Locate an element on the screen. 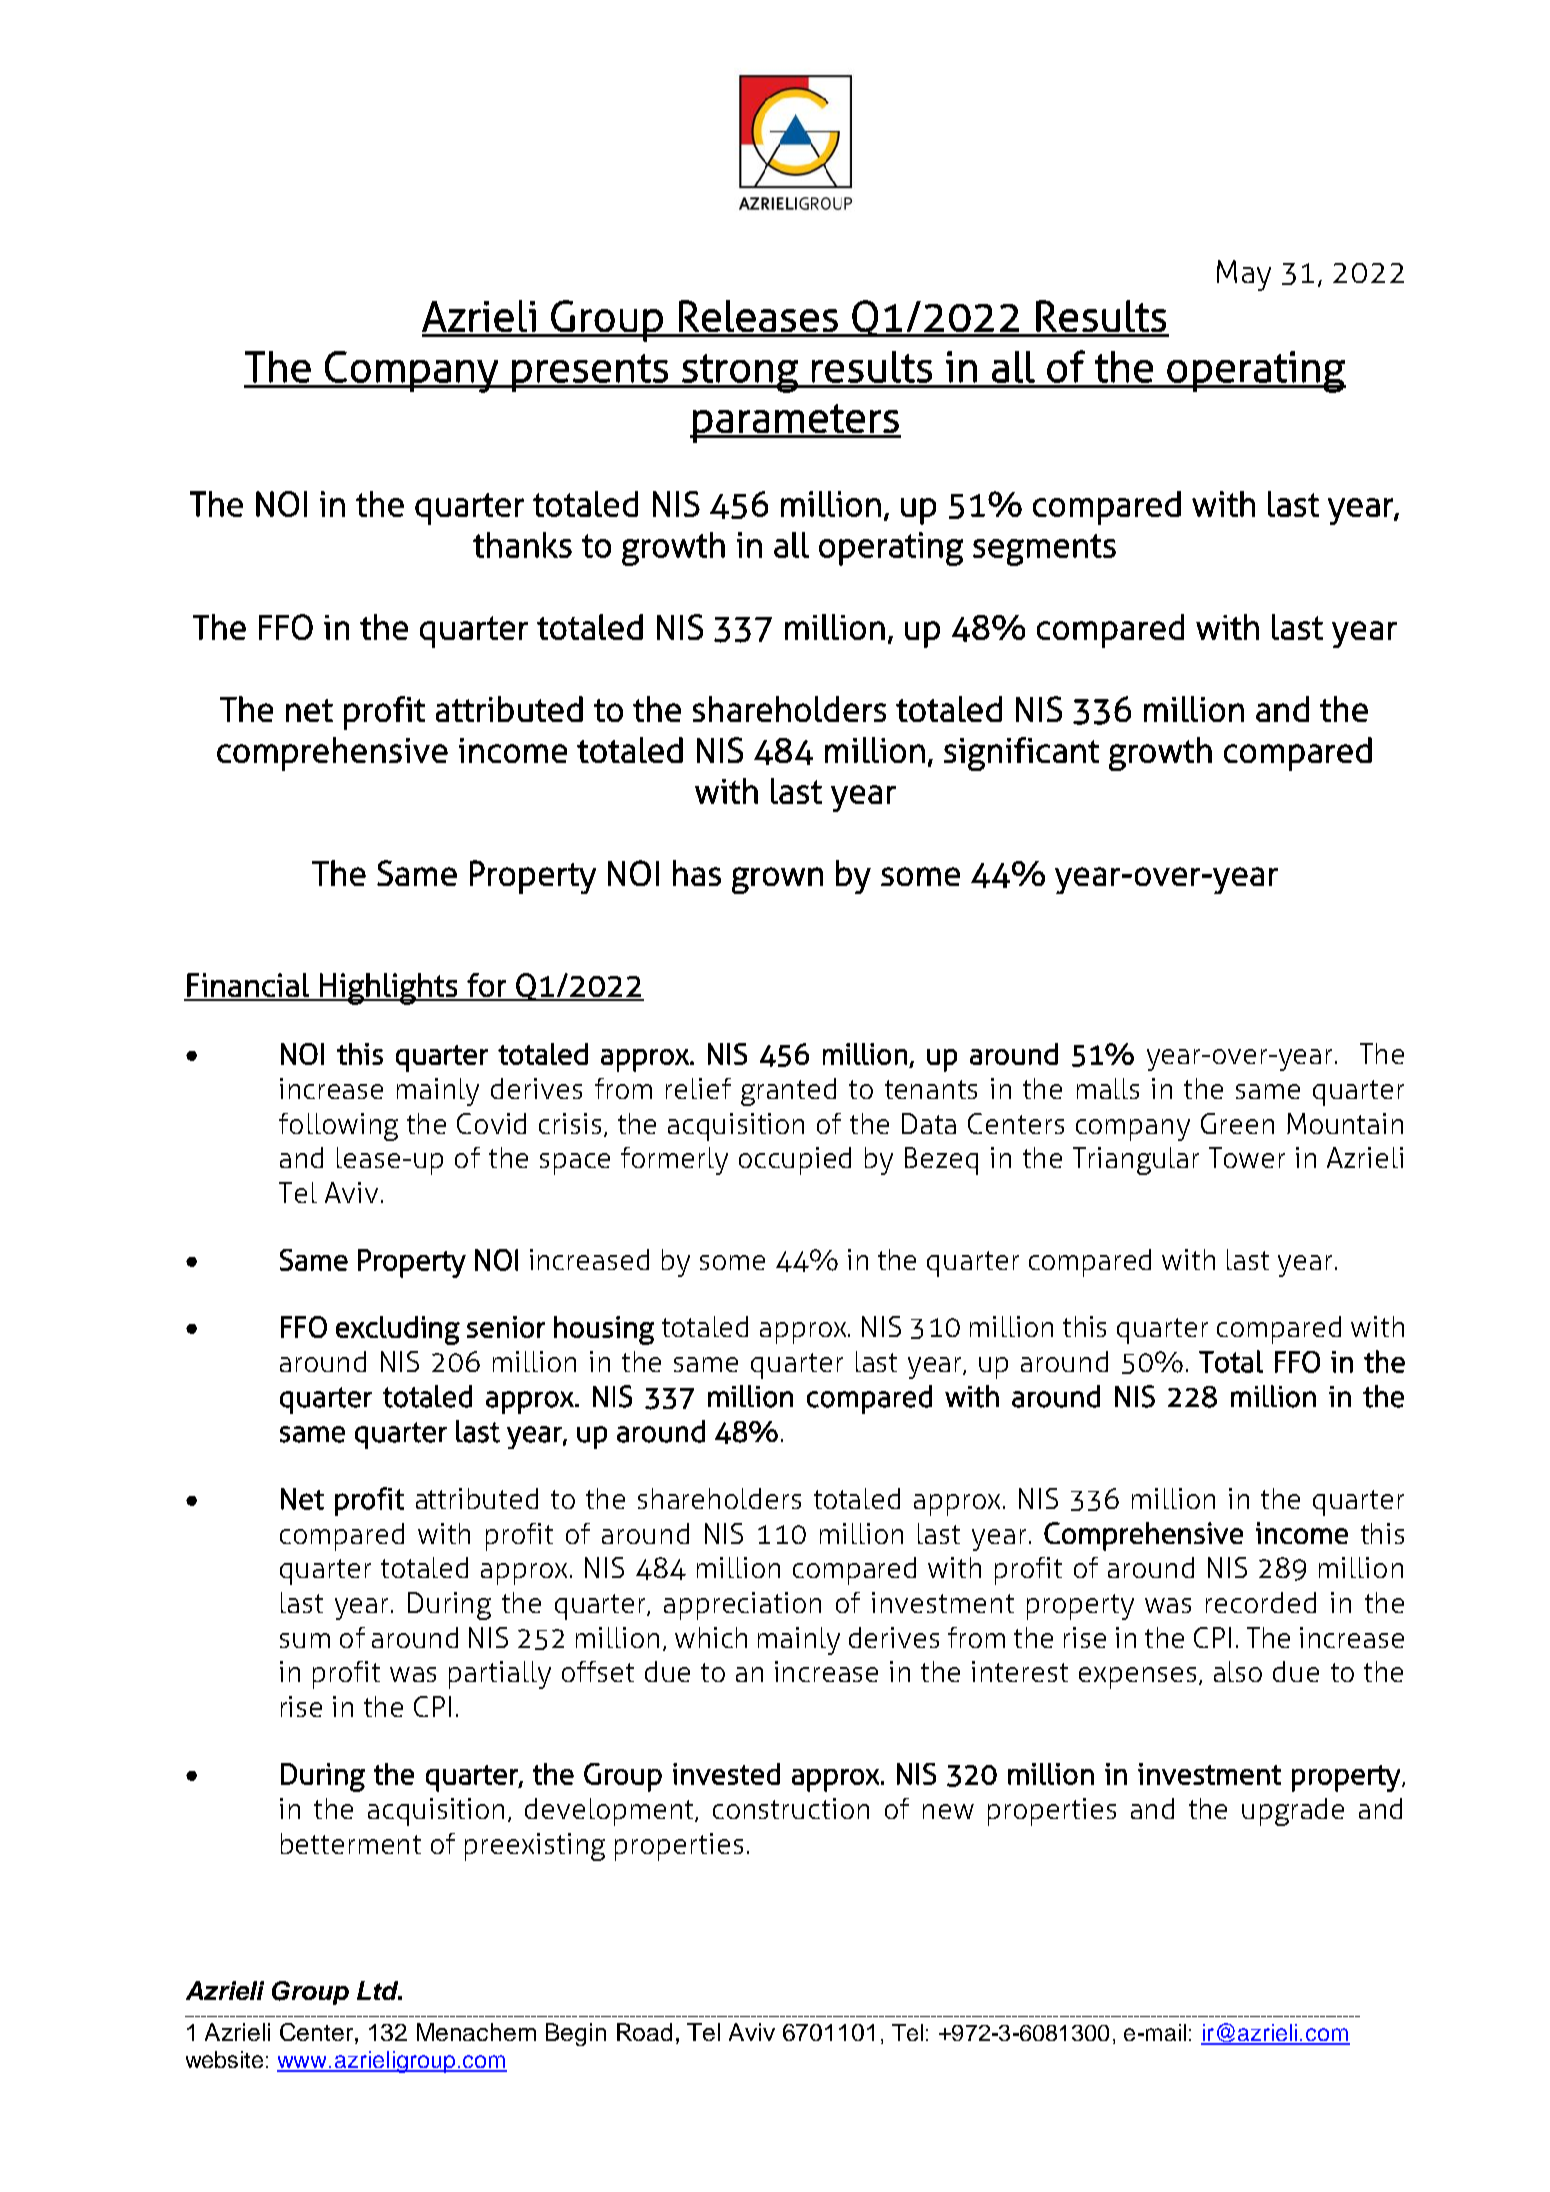  strong is located at coordinates (740, 373).
